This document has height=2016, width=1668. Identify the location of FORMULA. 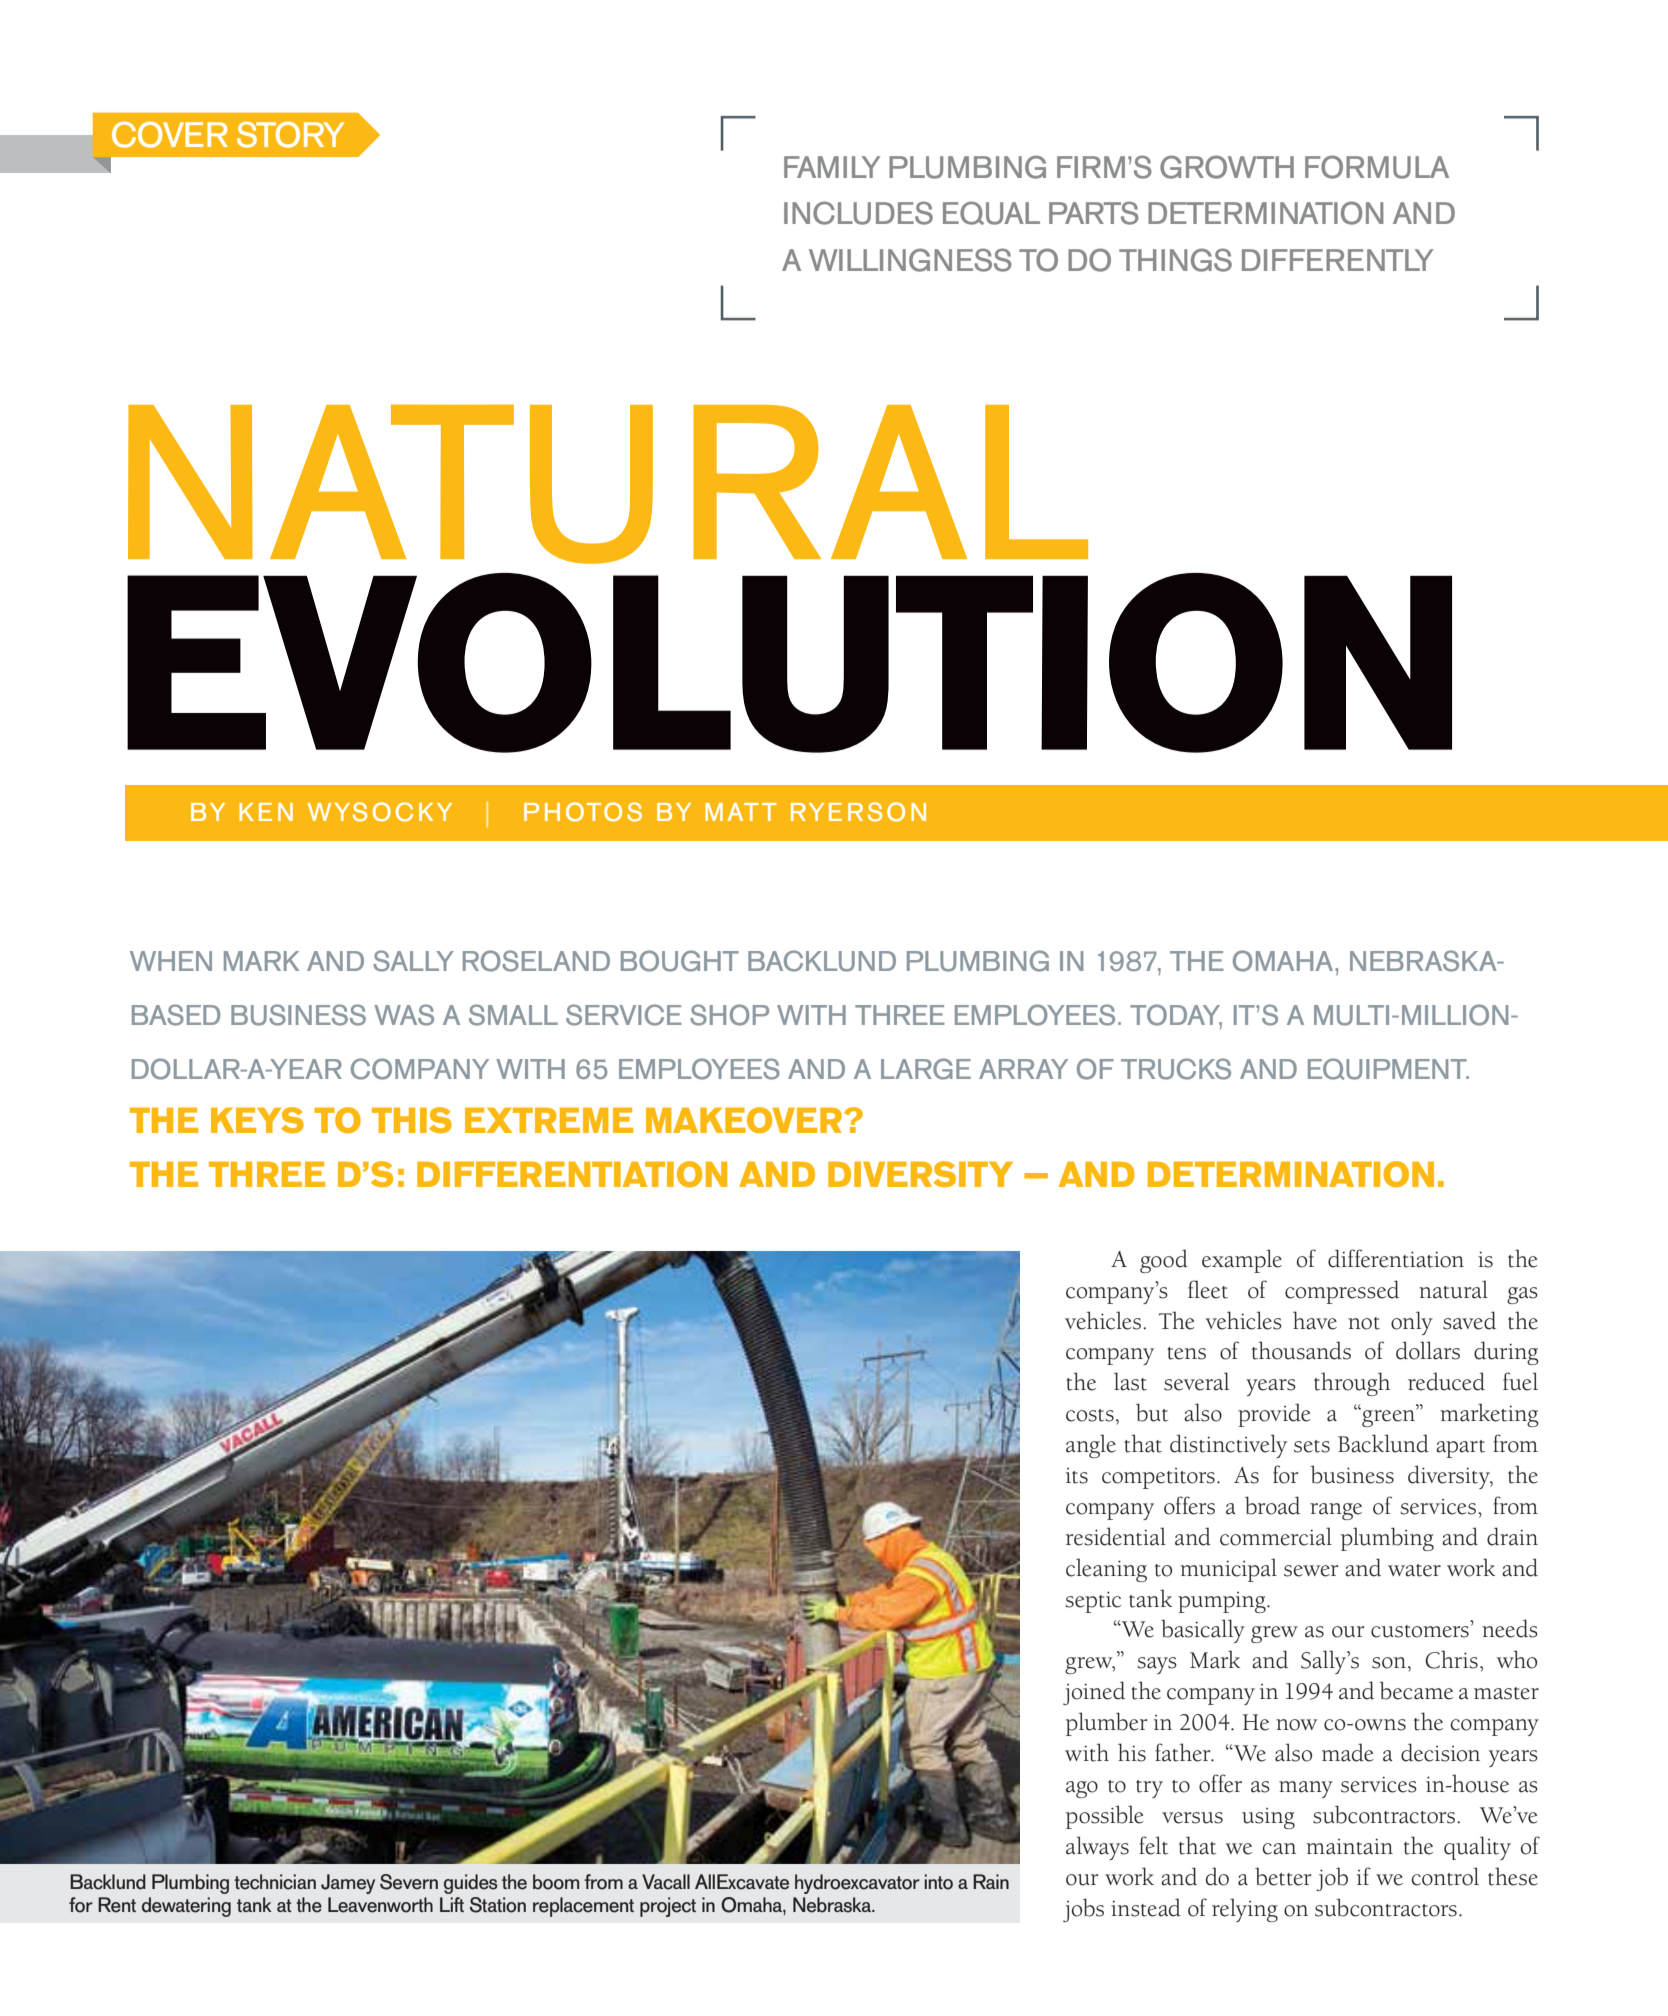
(1377, 167).
